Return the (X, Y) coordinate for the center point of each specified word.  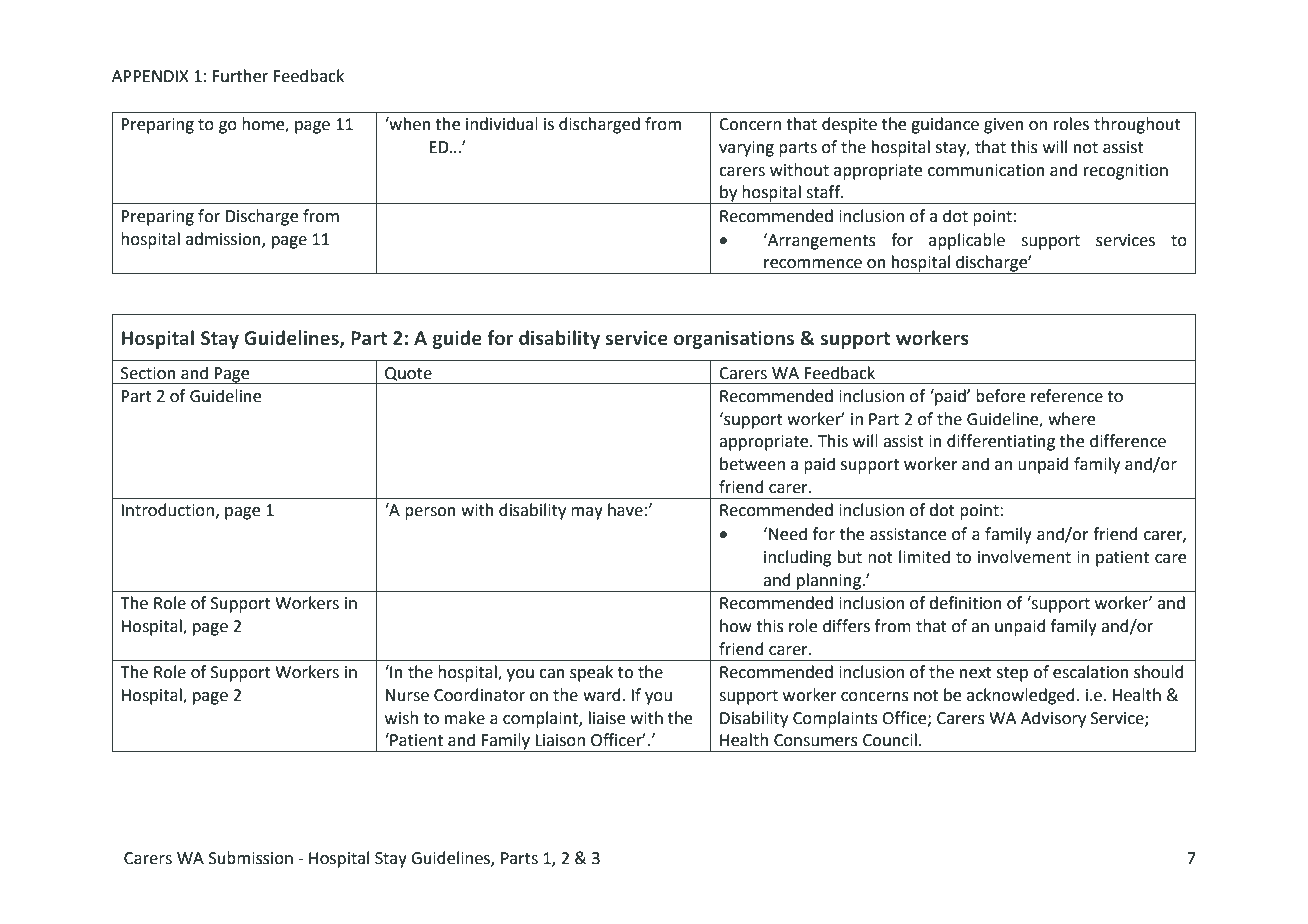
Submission (251, 858)
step (1012, 674)
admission (224, 239)
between (752, 464)
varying (746, 149)
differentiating (1001, 442)
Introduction (167, 510)
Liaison (560, 740)
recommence (813, 264)
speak (591, 673)
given (1004, 126)
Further (240, 76)
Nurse (407, 695)
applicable (967, 241)
